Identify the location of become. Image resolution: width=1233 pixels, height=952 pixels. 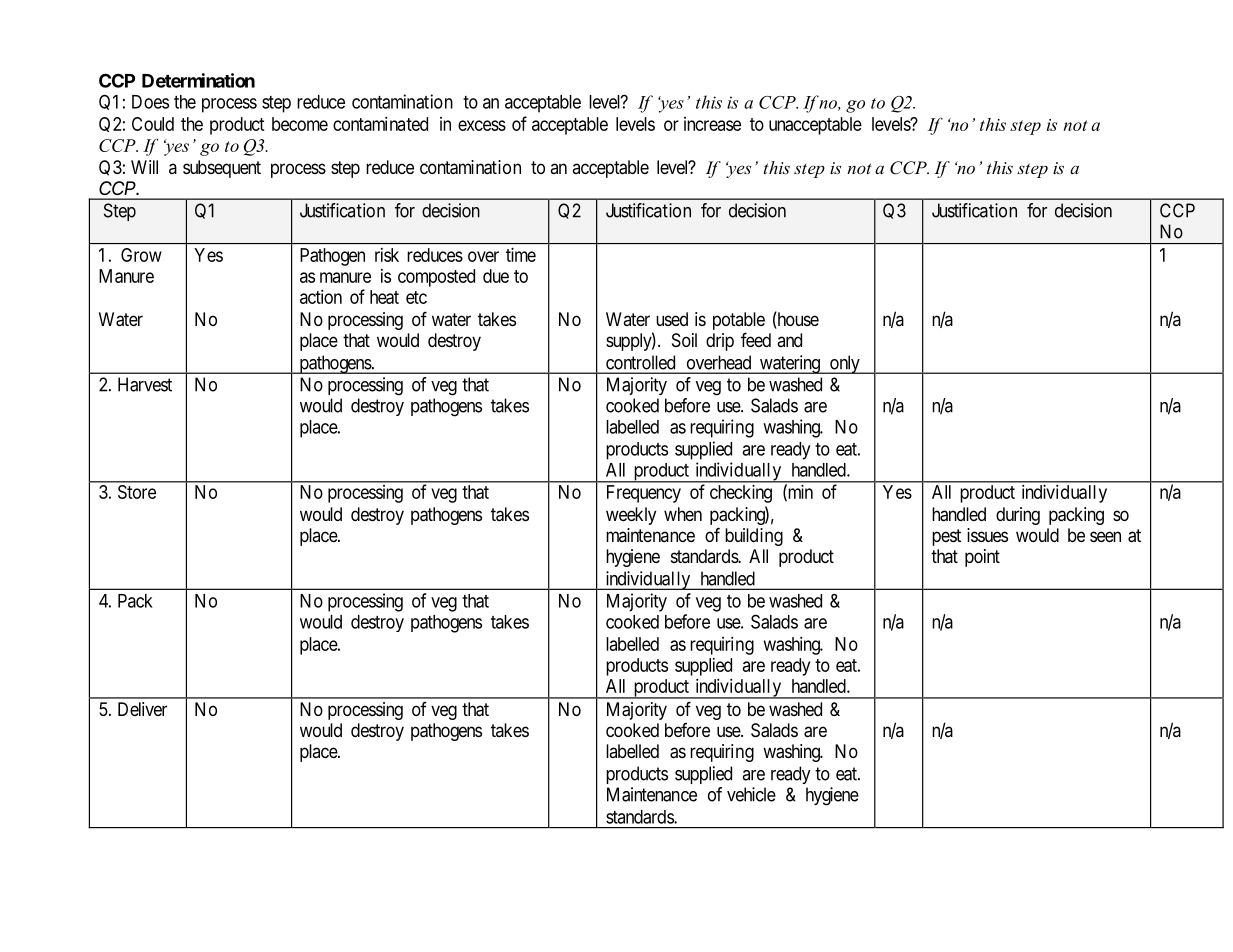
(300, 124).
